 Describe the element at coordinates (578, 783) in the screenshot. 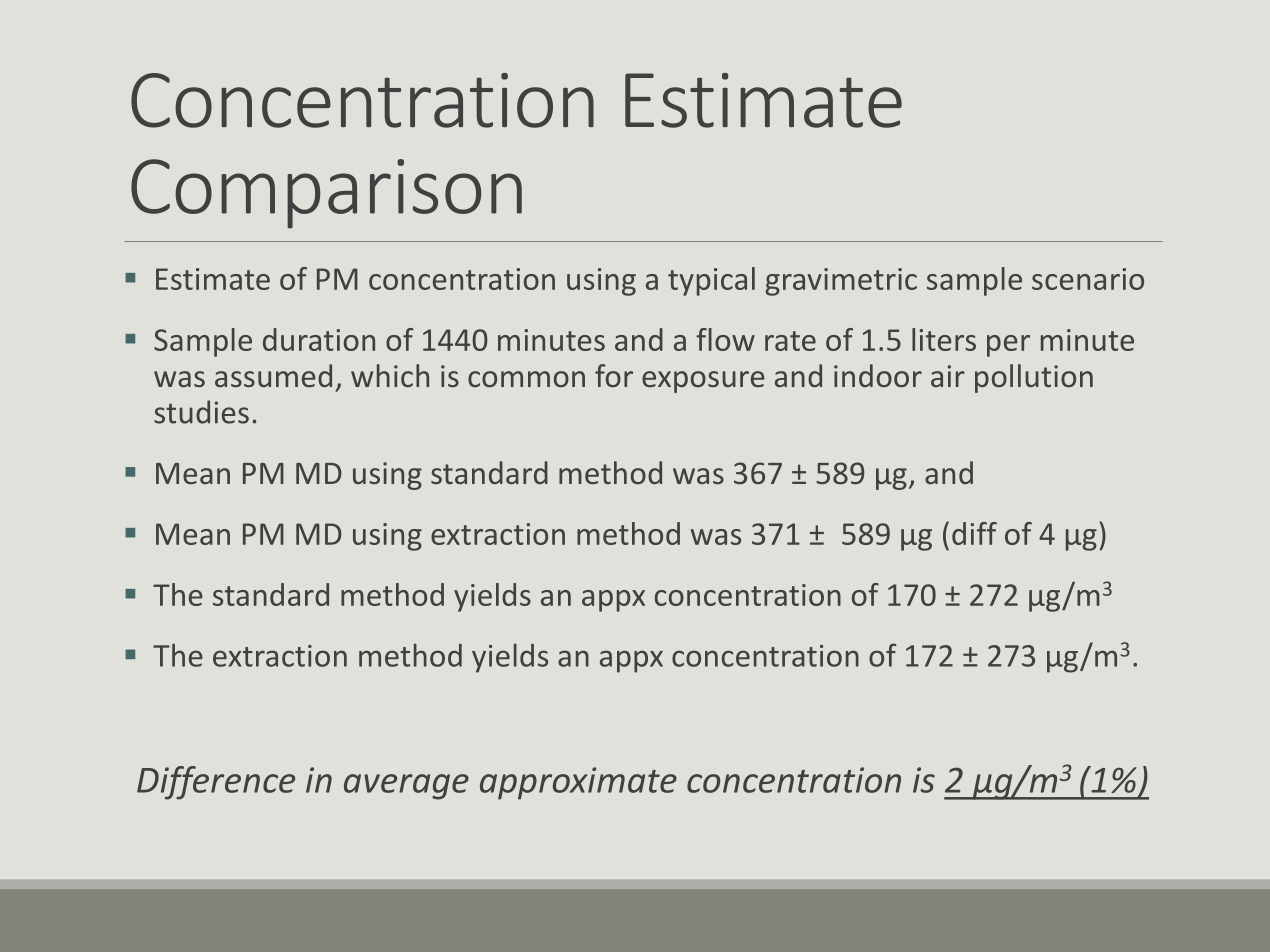

I see `approximate` at that location.
